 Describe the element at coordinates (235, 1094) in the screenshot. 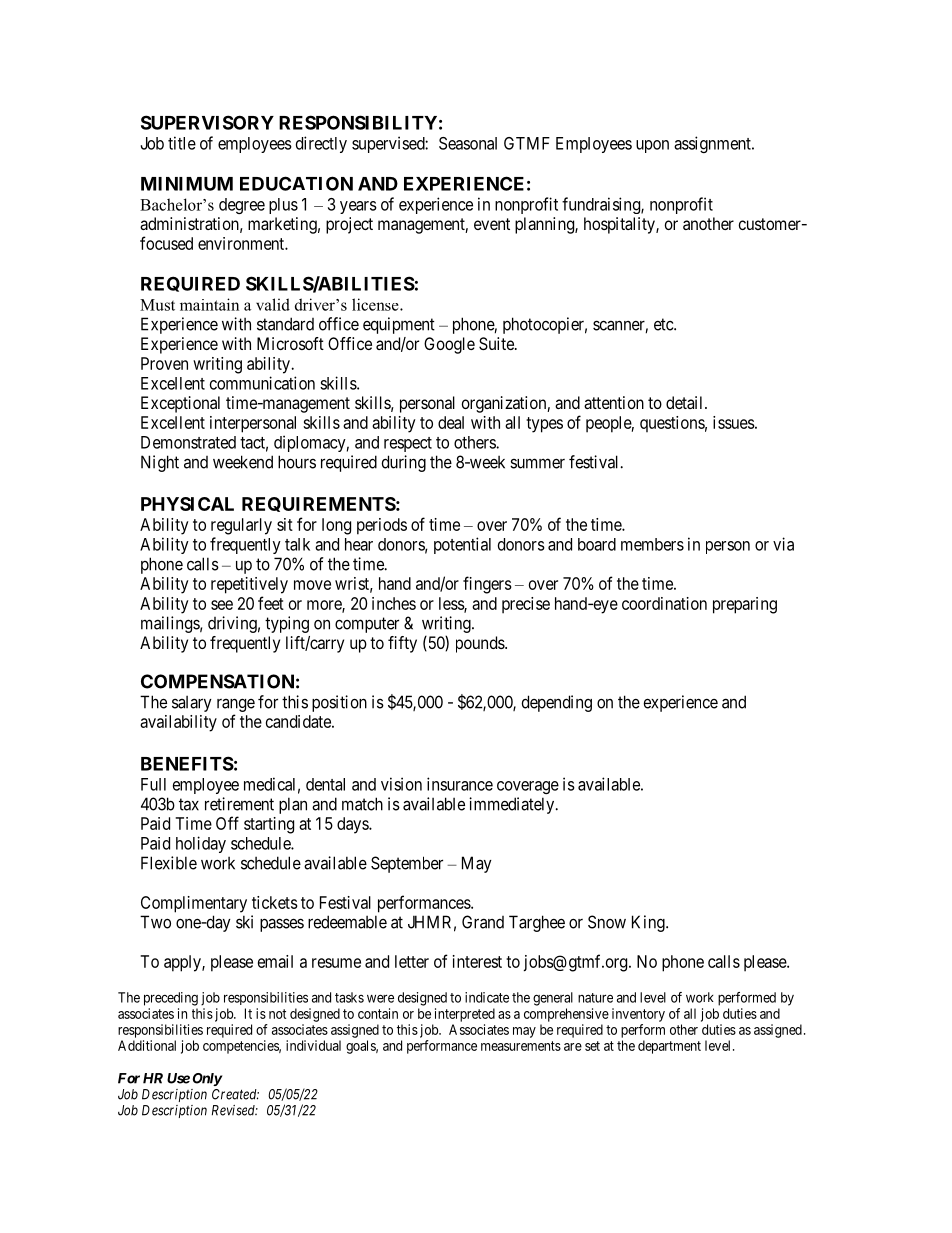

I see `Created` at that location.
